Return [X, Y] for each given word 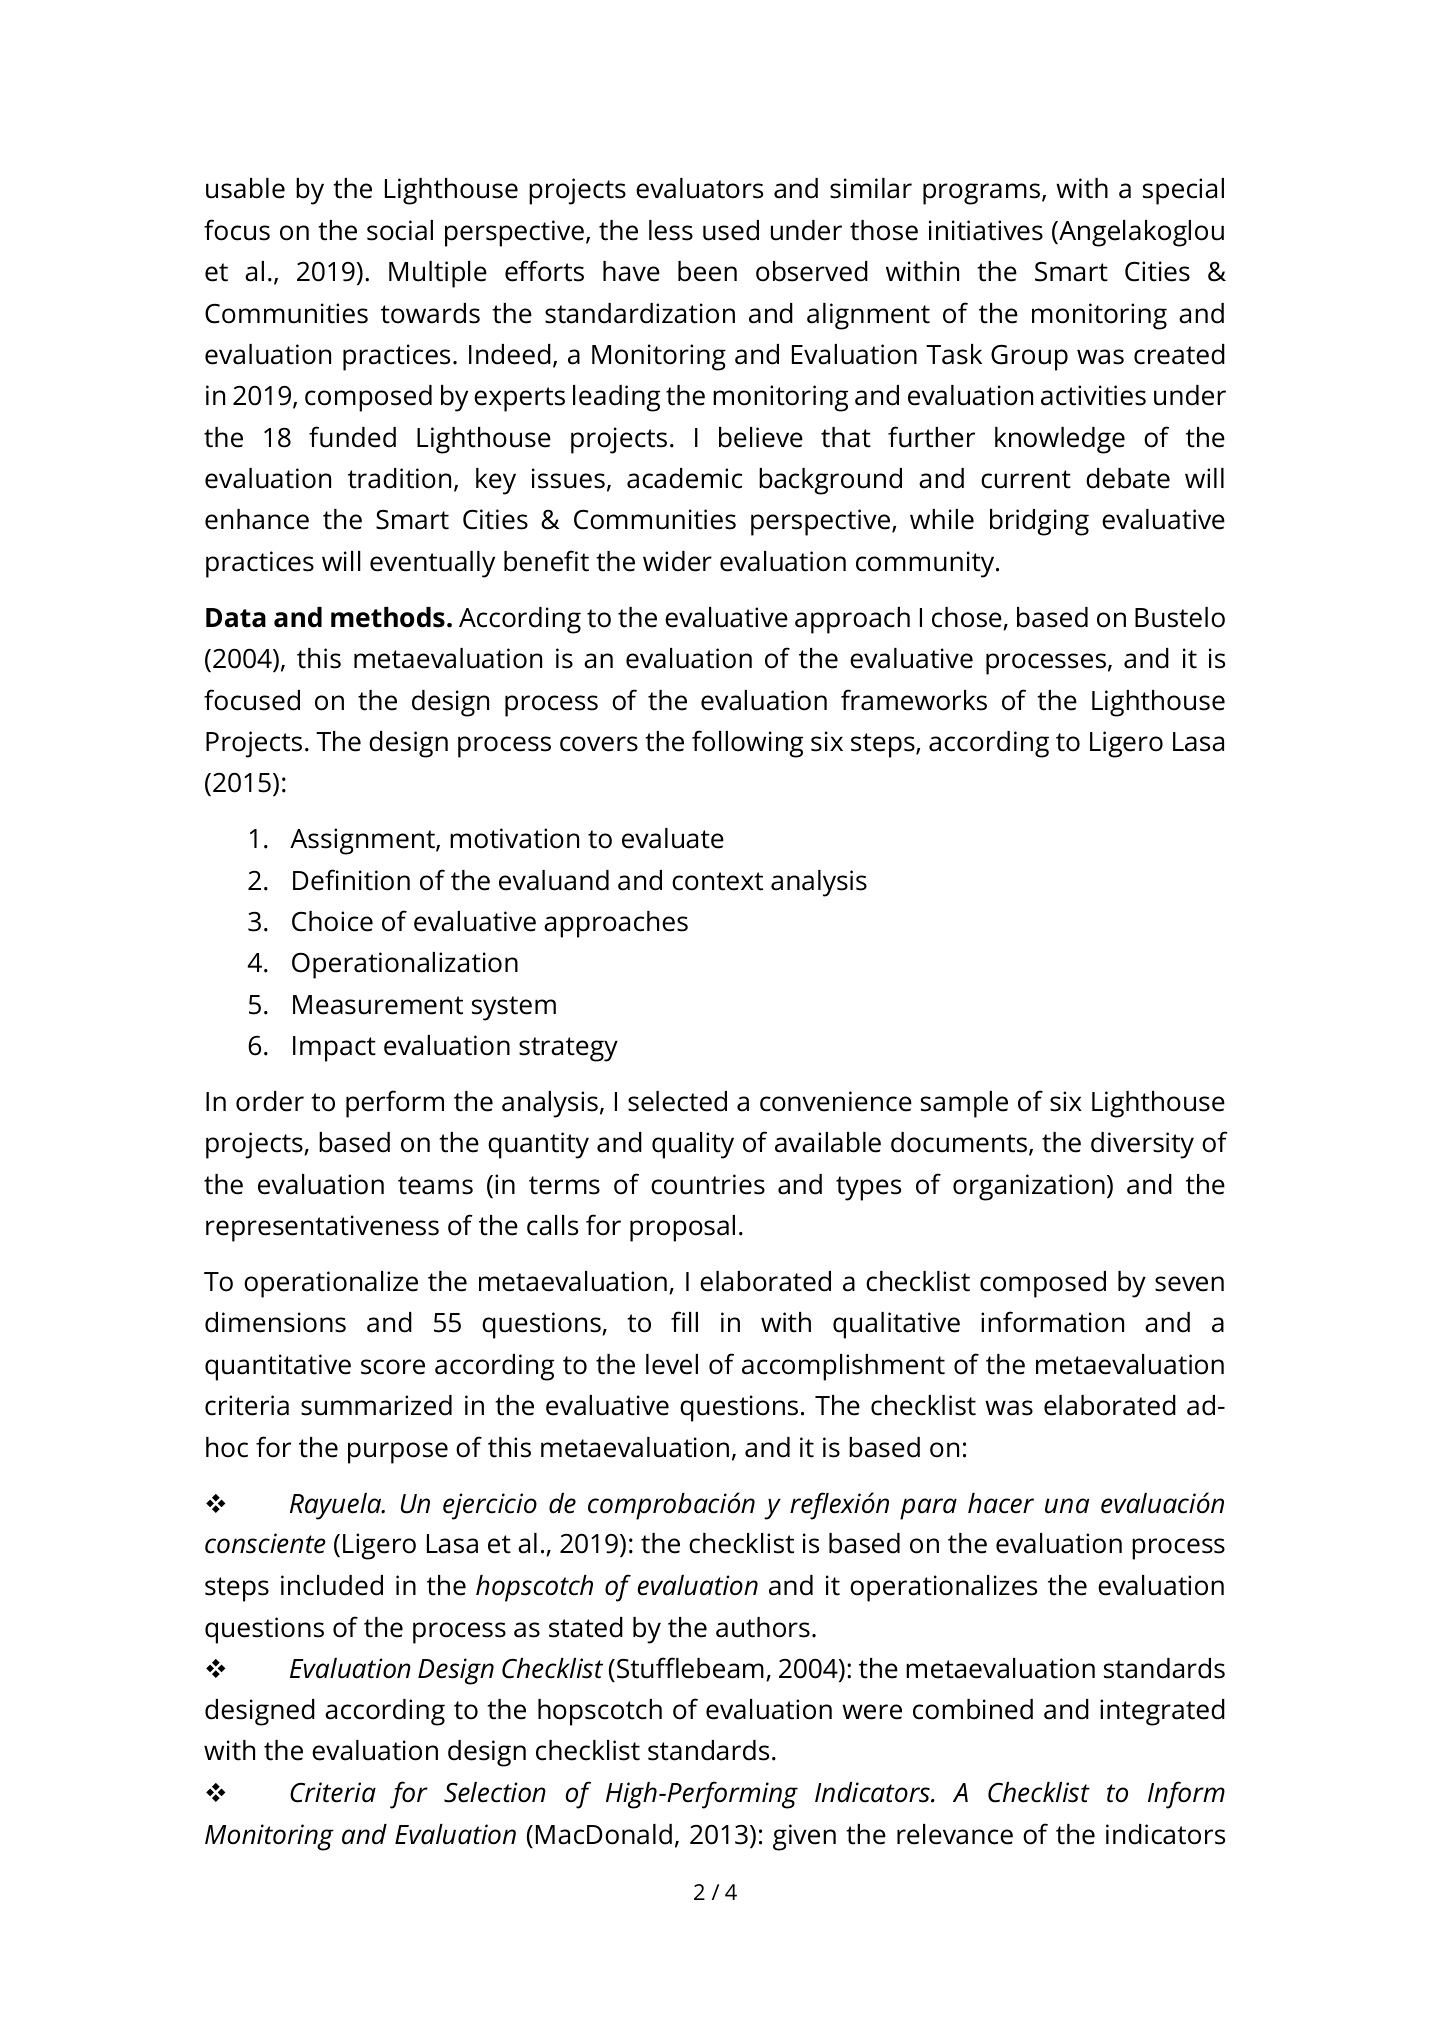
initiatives [986, 230]
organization [1029, 1187]
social [400, 230]
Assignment [363, 841]
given [804, 1837]
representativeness [322, 1228]
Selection [495, 1792]
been [707, 271]
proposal [682, 1228]
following [747, 744]
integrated [1162, 1712]
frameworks [914, 700]
